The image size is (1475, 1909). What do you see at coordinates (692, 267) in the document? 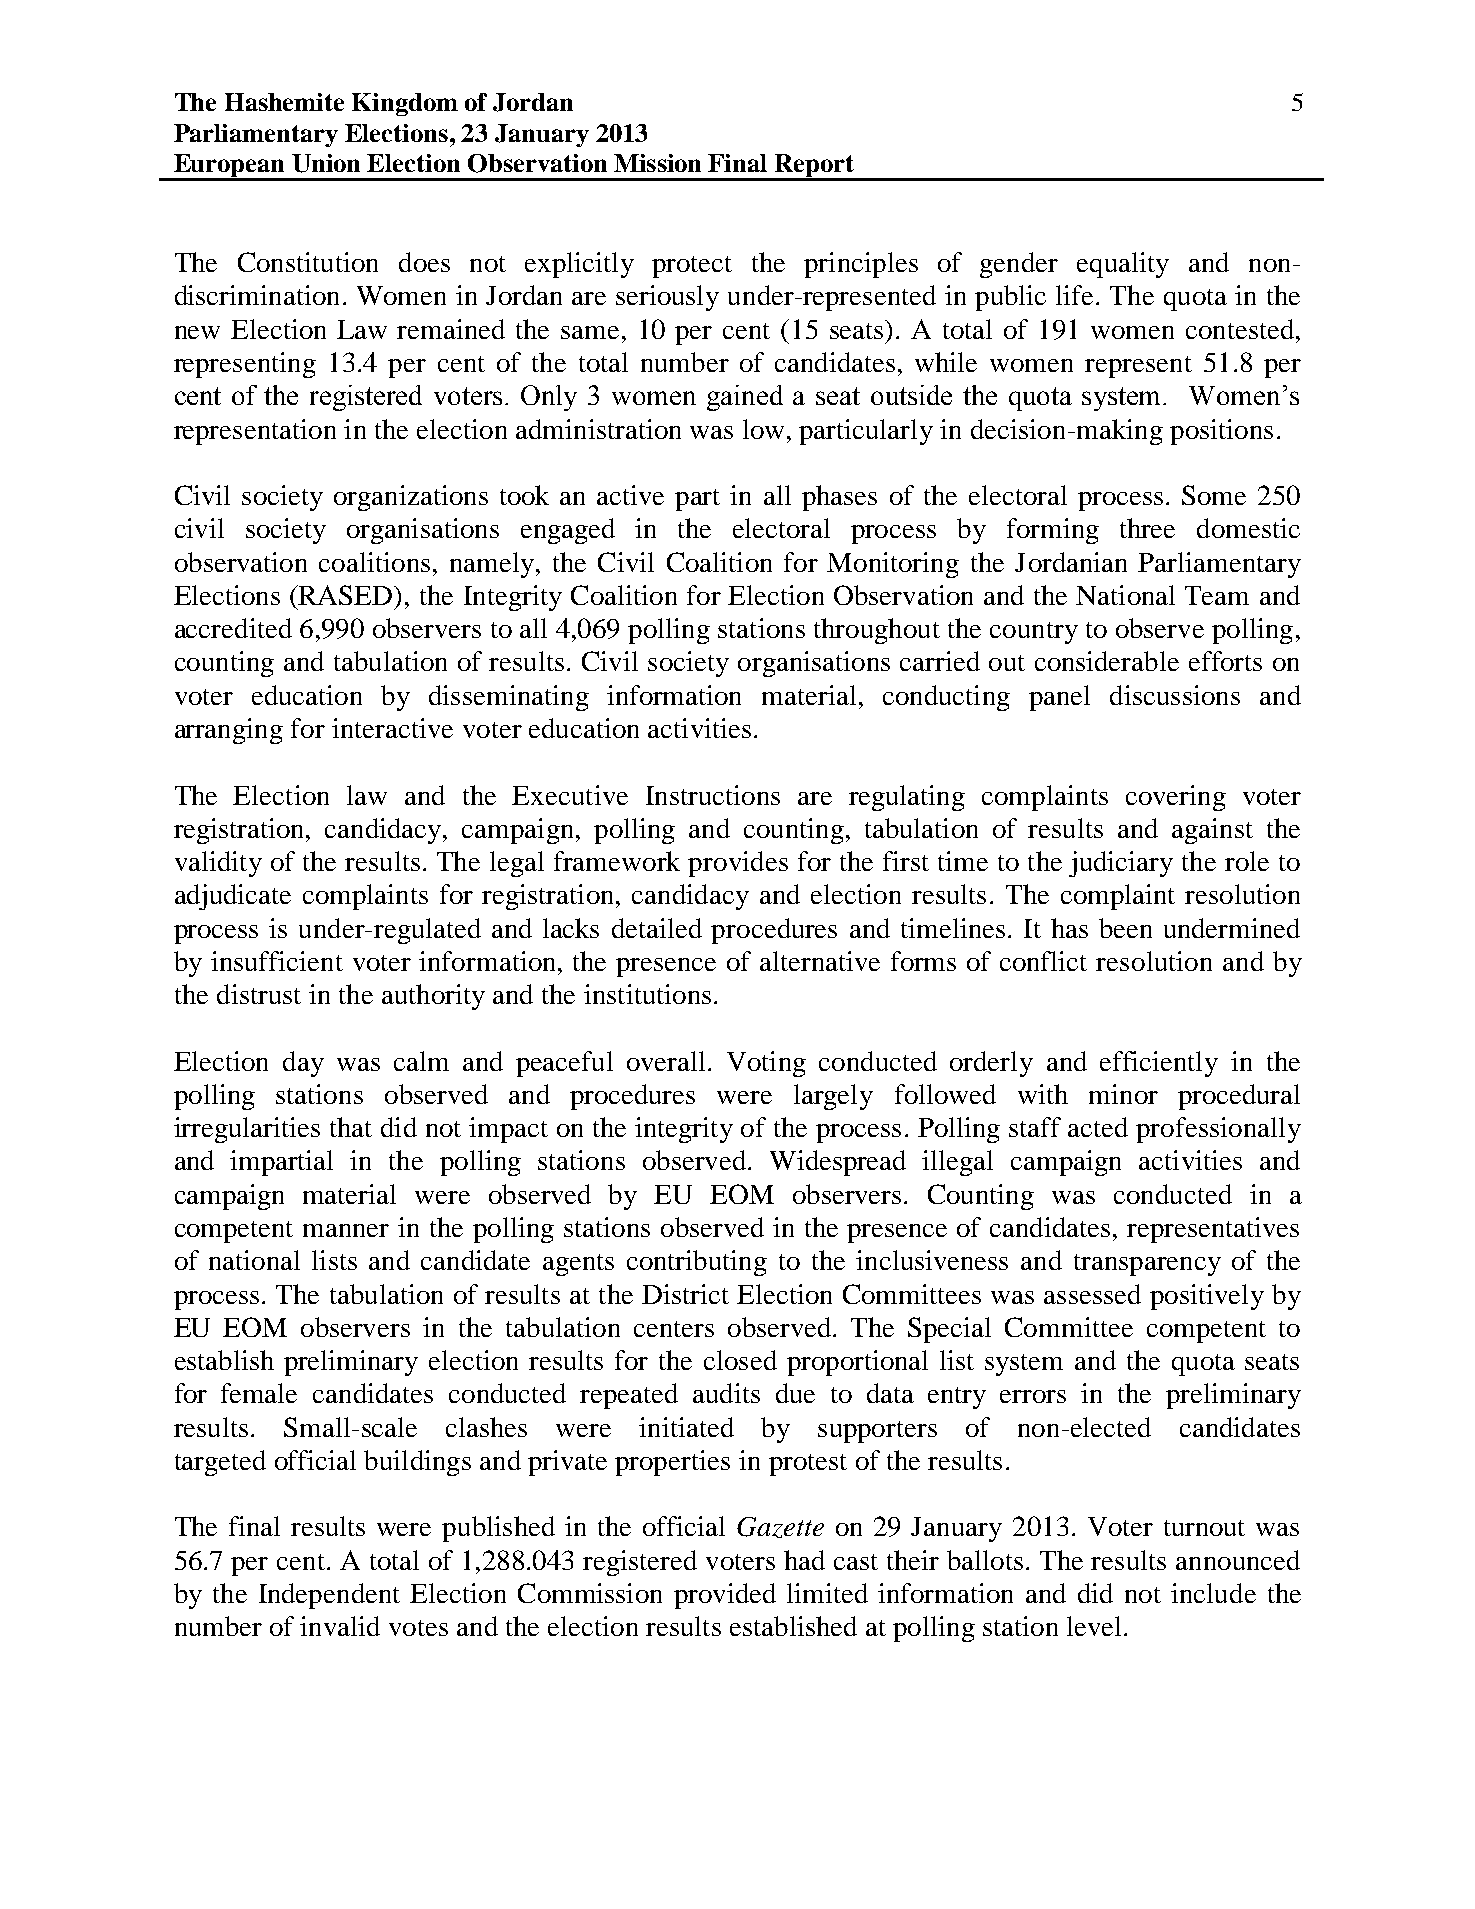
I see `protect` at bounding box center [692, 267].
